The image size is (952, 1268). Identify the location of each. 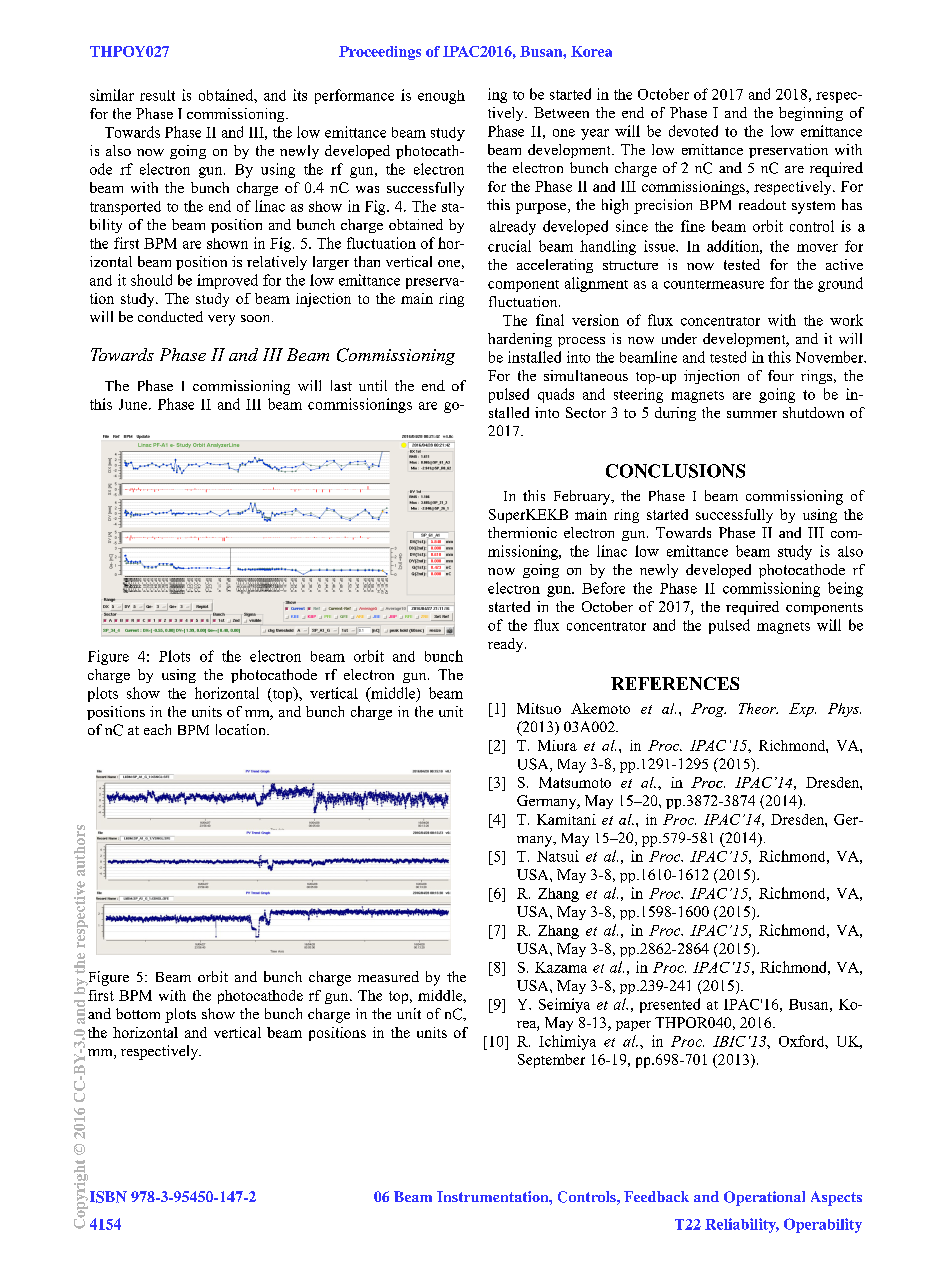
(157, 729).
